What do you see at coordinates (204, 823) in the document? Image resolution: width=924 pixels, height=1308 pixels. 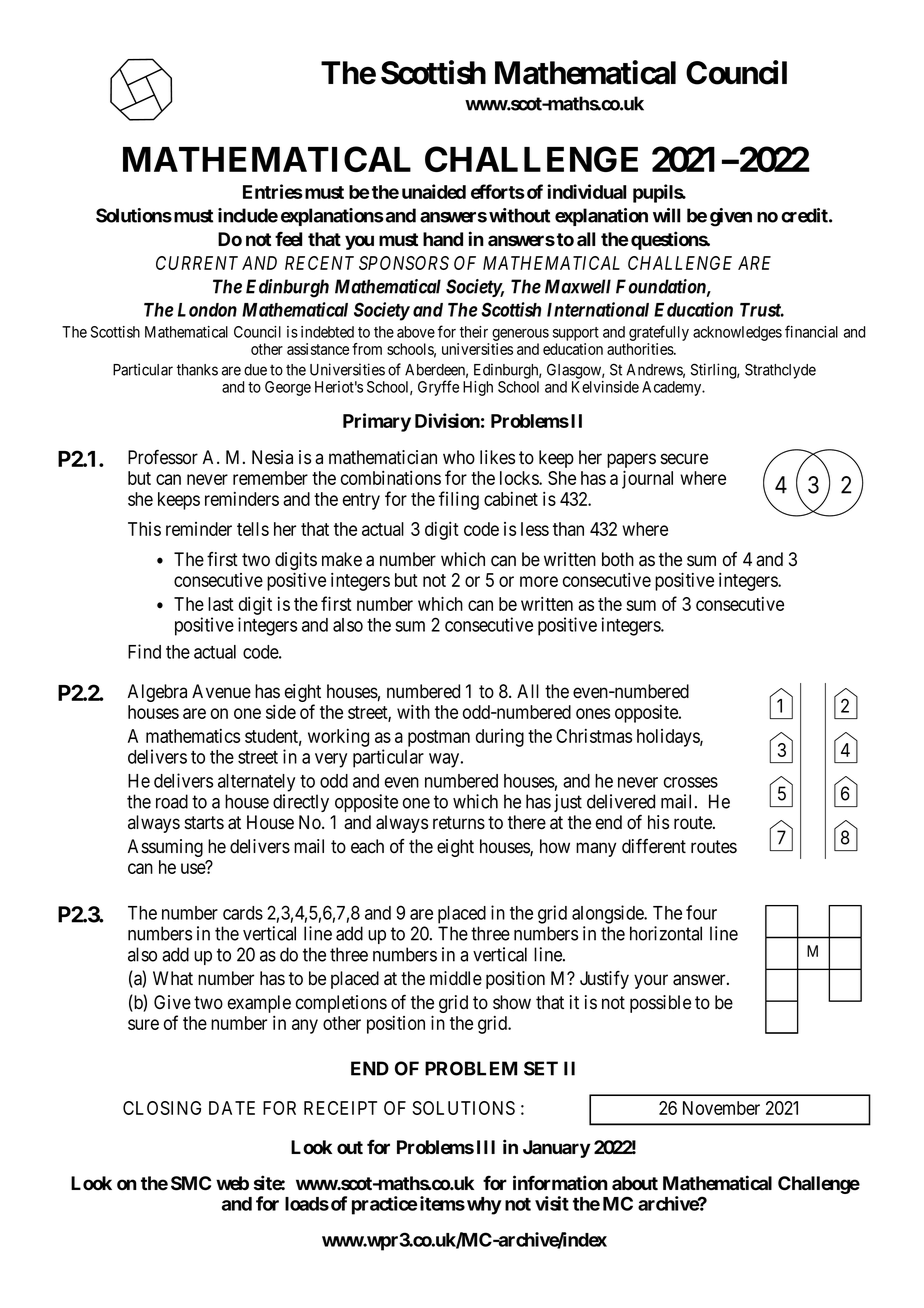 I see `starts` at bounding box center [204, 823].
